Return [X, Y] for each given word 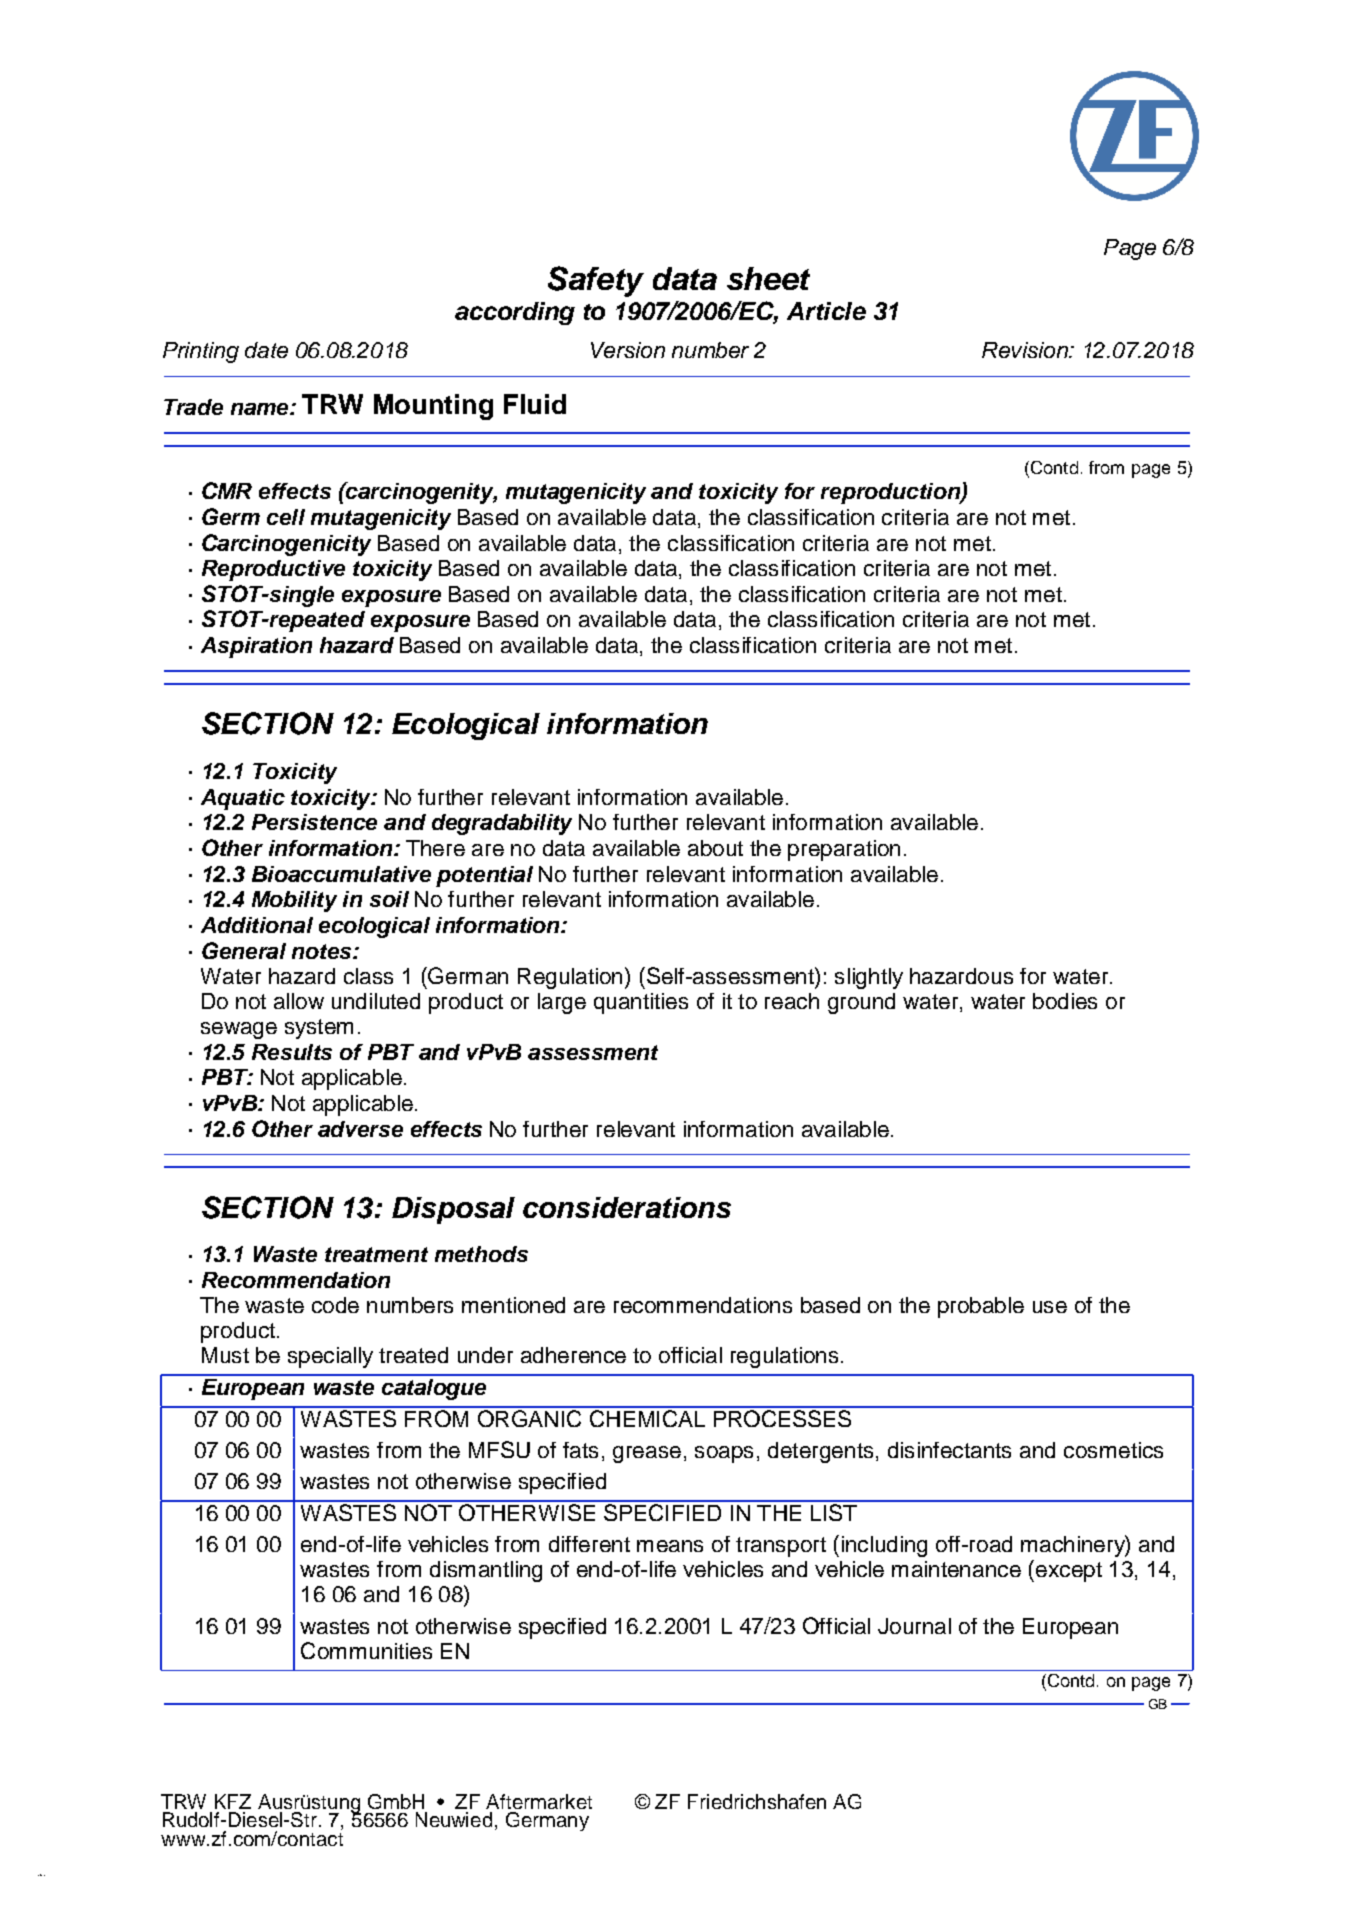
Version [628, 350]
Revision [1026, 350]
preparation [844, 850]
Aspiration [256, 647]
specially [330, 1357]
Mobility [294, 901]
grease [647, 1454]
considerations [627, 1207]
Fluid [535, 404]
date [266, 350]
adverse [360, 1129]
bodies [1065, 1001]
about [715, 848]
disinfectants [949, 1450]
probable [981, 1307]
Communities [366, 1650]
